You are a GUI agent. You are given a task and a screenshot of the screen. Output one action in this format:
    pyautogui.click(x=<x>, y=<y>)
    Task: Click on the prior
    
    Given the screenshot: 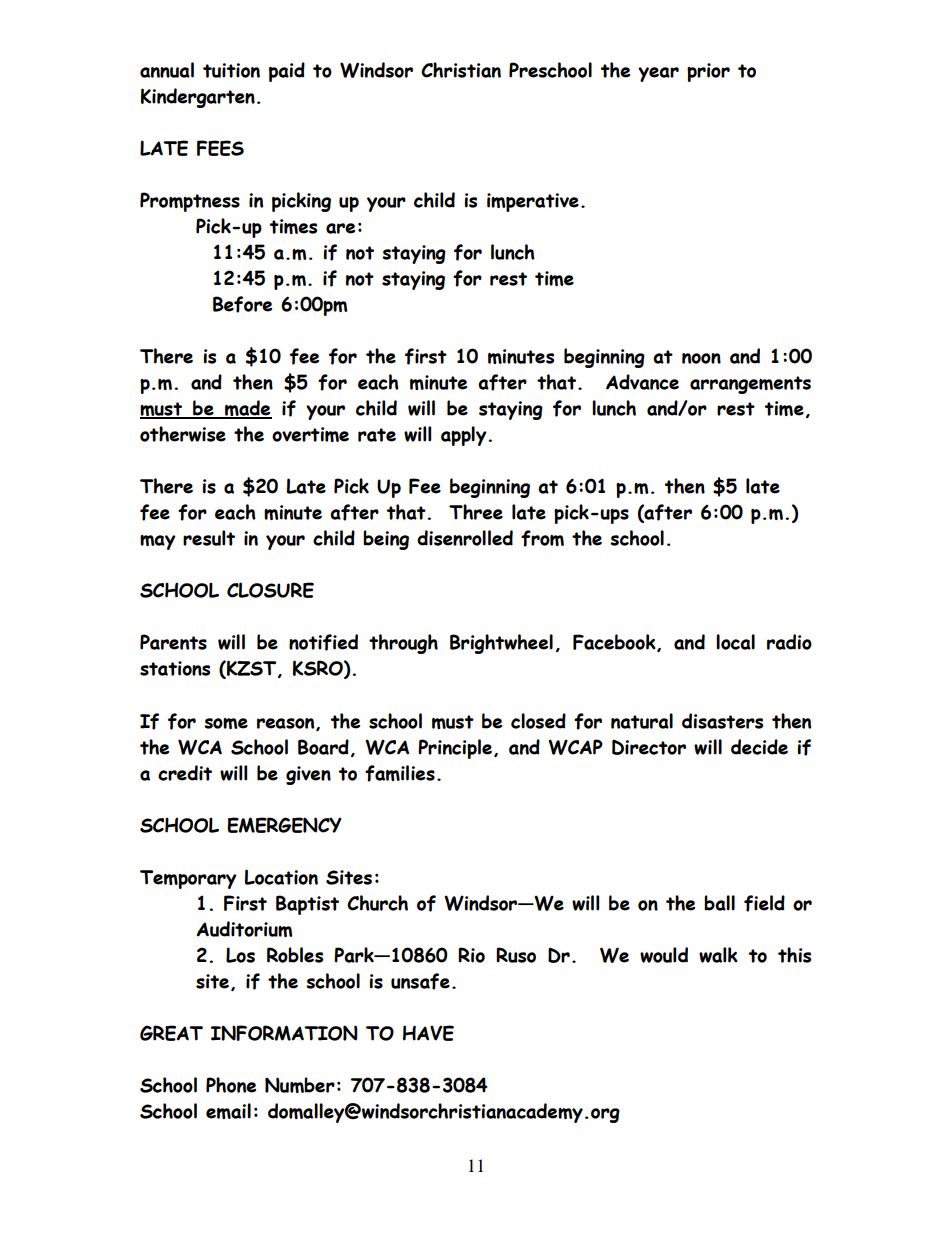 What is the action you would take?
    pyautogui.click(x=708, y=72)
